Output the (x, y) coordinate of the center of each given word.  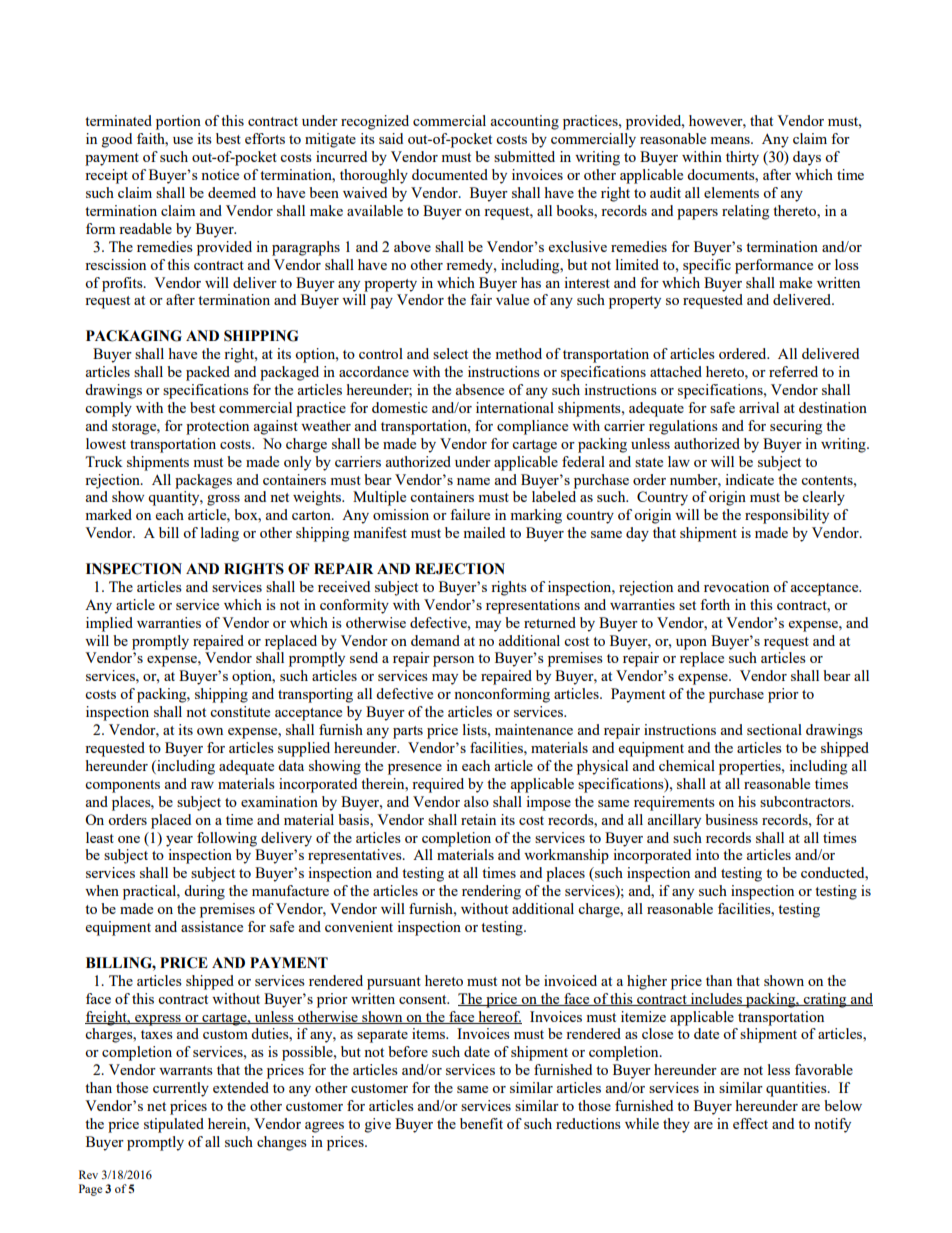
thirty (742, 158)
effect (750, 1123)
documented (450, 174)
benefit (481, 1123)
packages (203, 481)
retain (478, 819)
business (731, 819)
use (183, 140)
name (473, 481)
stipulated (174, 1125)
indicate (749, 479)
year (179, 841)
